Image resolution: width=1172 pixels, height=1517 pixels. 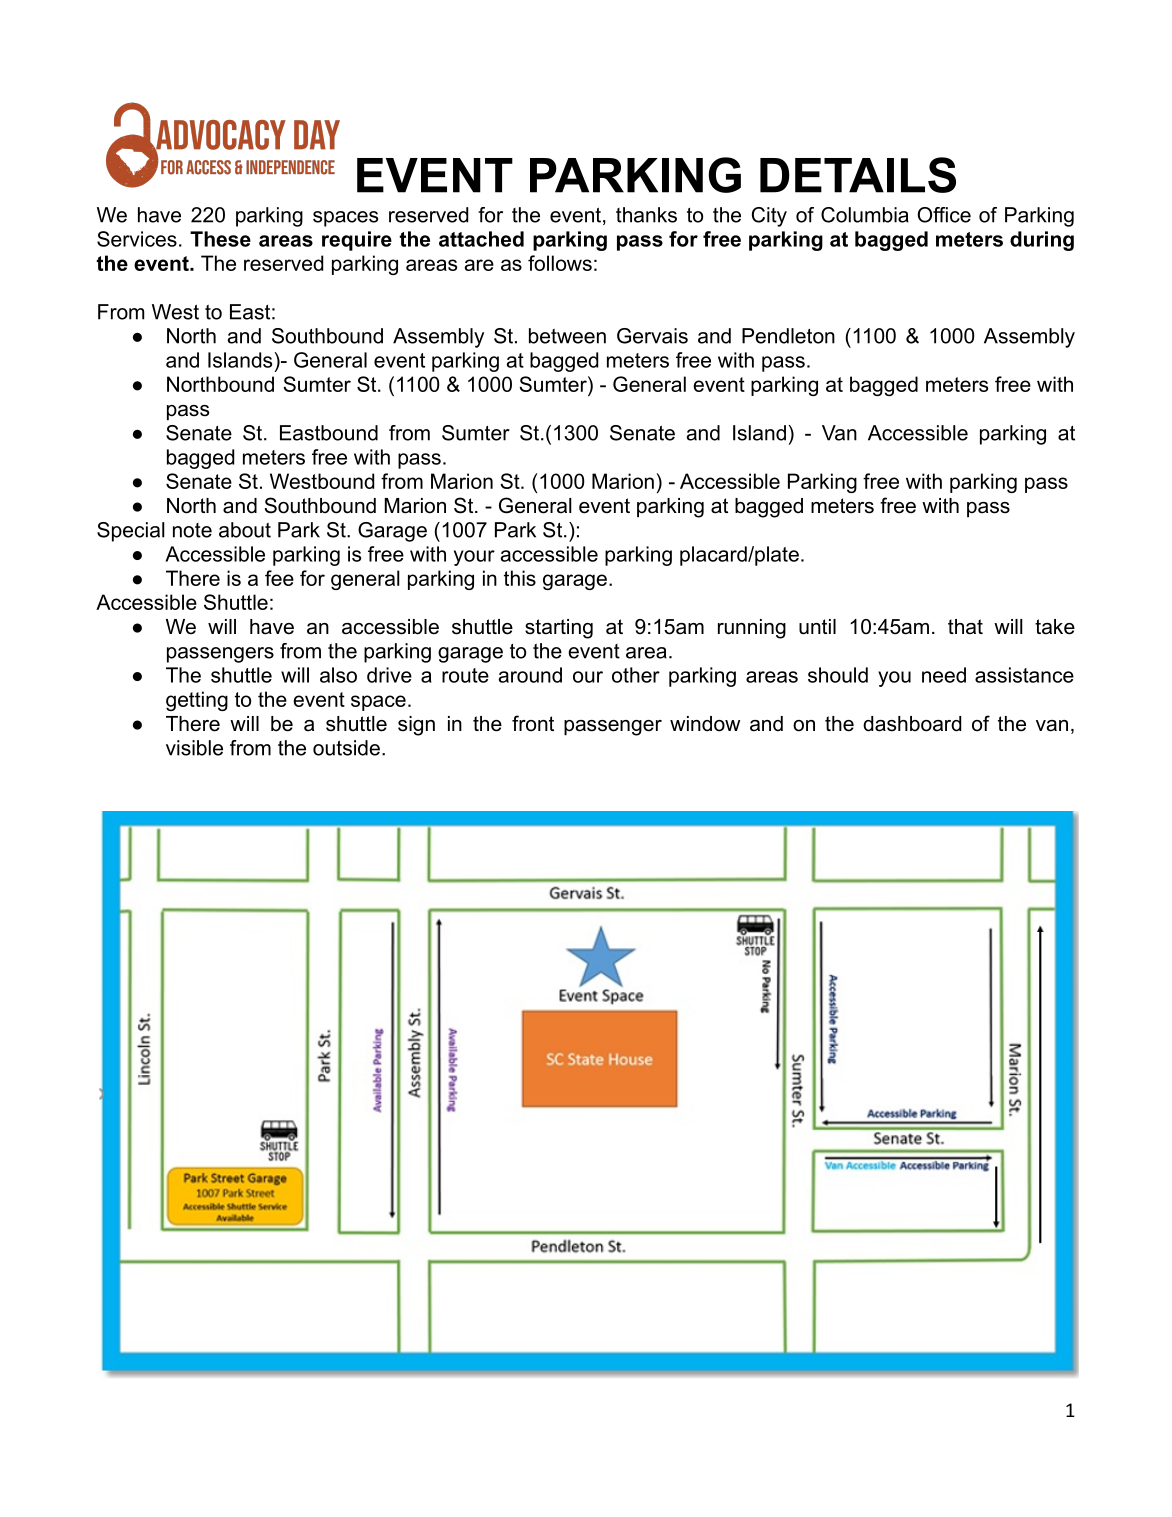 I want to click on Pendleton, so click(x=788, y=336).
